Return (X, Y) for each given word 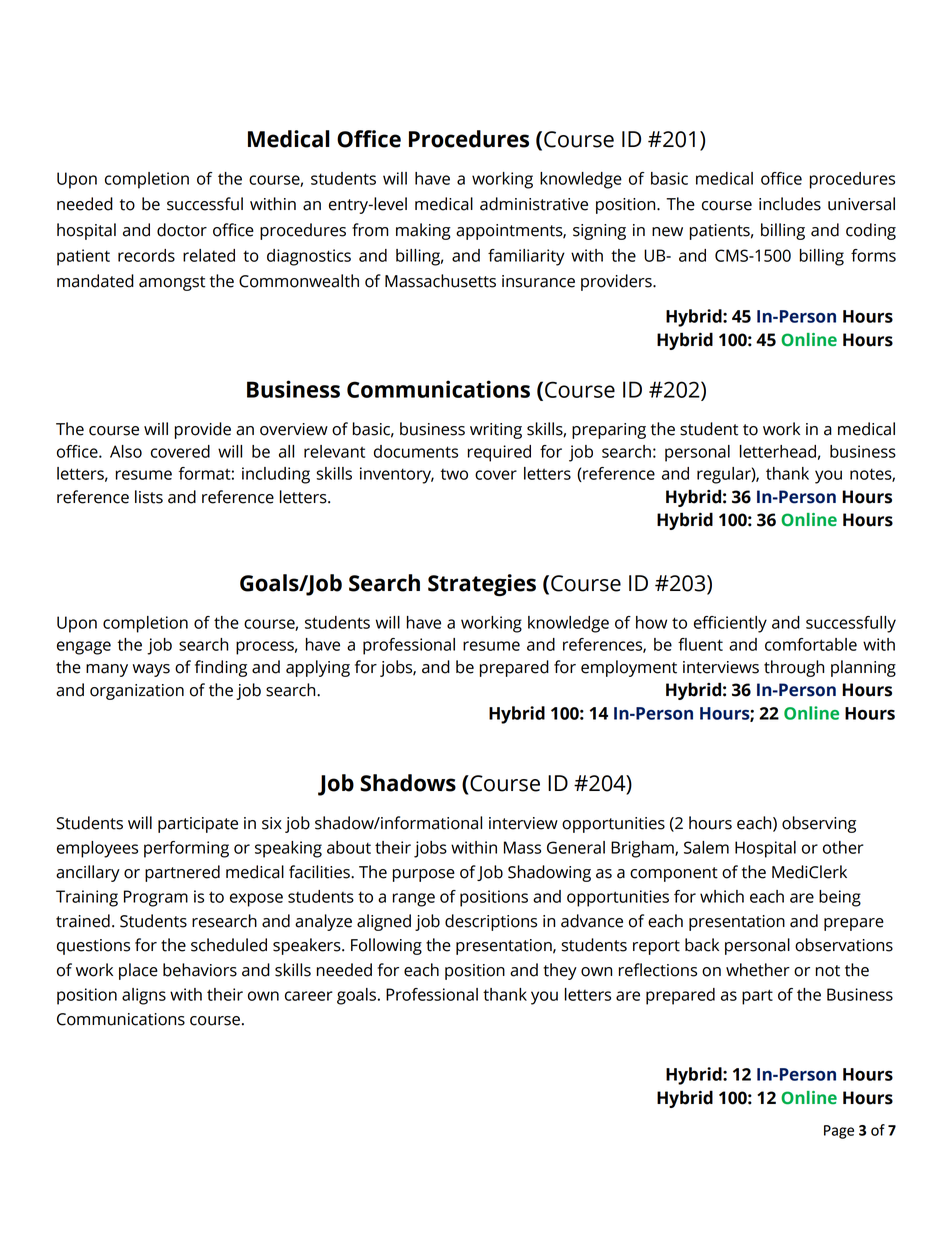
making (423, 231)
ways (151, 670)
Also (126, 451)
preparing (609, 431)
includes (790, 204)
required (499, 453)
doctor (182, 230)
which (722, 896)
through (794, 668)
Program (156, 898)
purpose (424, 875)
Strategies (482, 585)
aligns (144, 996)
